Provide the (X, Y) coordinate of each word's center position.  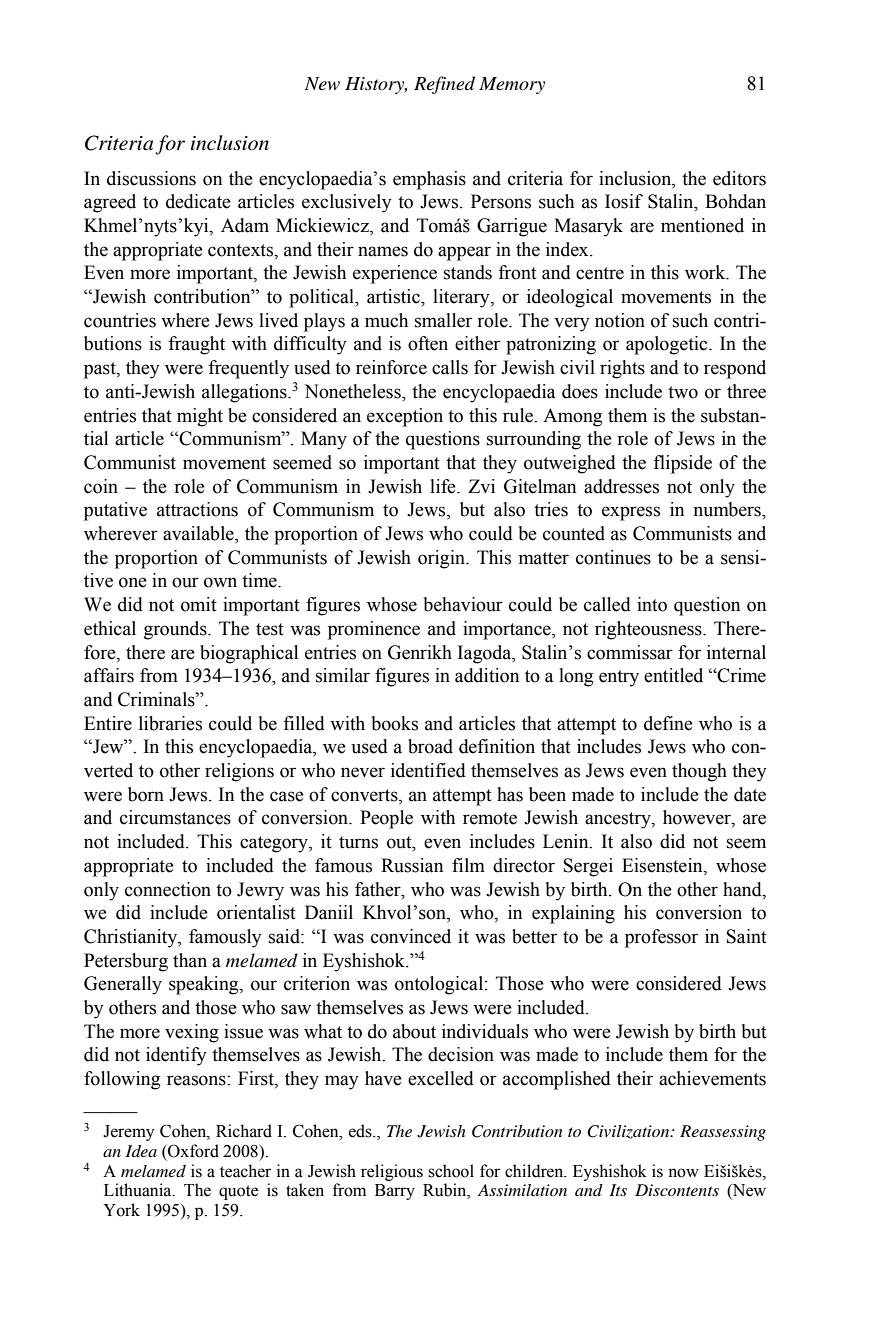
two (683, 392)
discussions (151, 178)
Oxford (192, 1151)
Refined (444, 85)
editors (739, 178)
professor (661, 938)
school (451, 1171)
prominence (374, 630)
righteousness (649, 630)
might (200, 417)
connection (168, 889)
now (683, 1173)
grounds (176, 630)
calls (450, 367)
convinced (411, 936)
